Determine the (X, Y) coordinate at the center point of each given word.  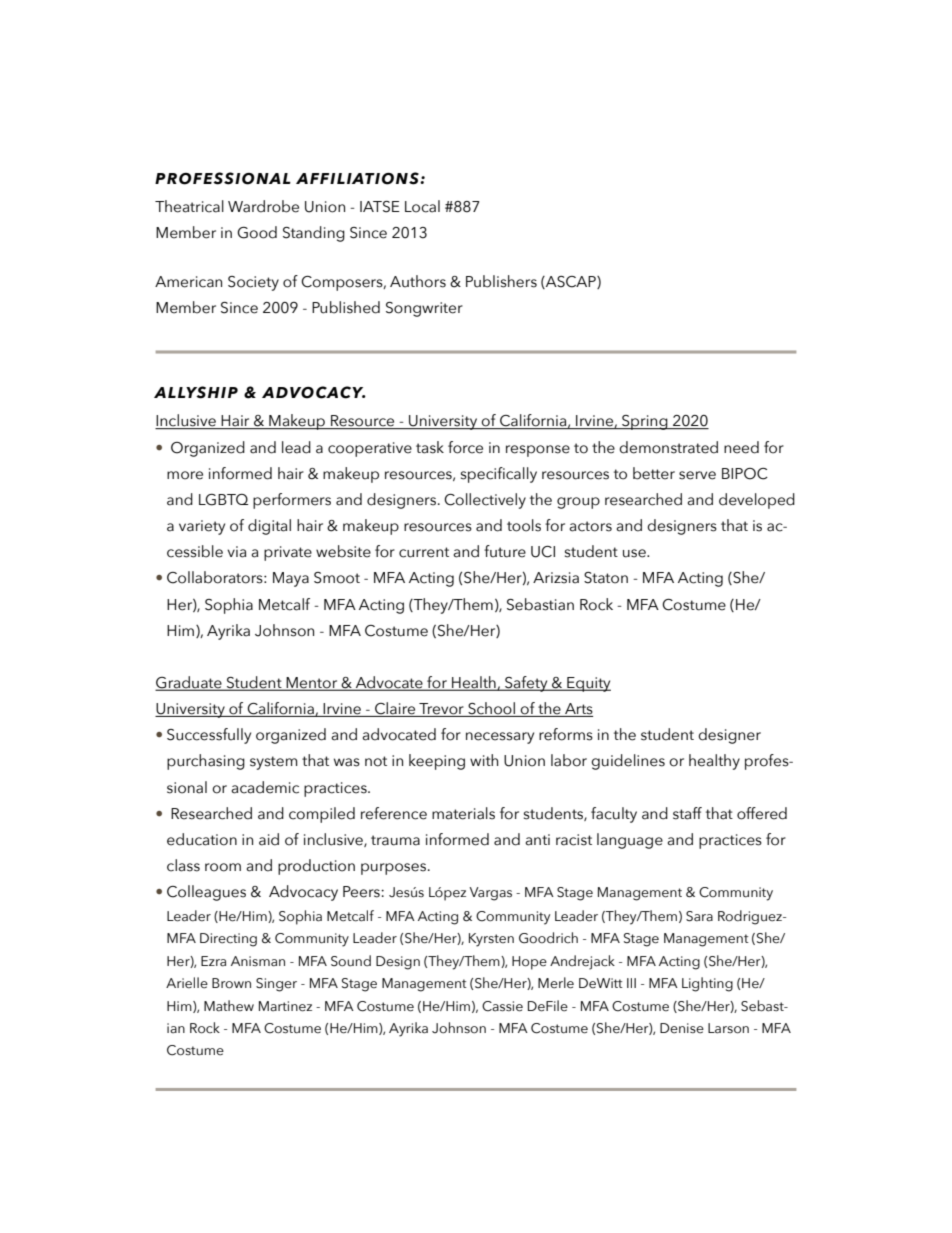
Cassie (502, 1006)
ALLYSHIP (196, 392)
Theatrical (189, 206)
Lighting (707, 984)
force (465, 447)
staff (687, 813)
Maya (291, 579)
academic (265, 787)
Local (422, 206)
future (505, 551)
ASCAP (571, 282)
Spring (645, 422)
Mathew (229, 1006)
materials (463, 813)
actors (590, 526)
